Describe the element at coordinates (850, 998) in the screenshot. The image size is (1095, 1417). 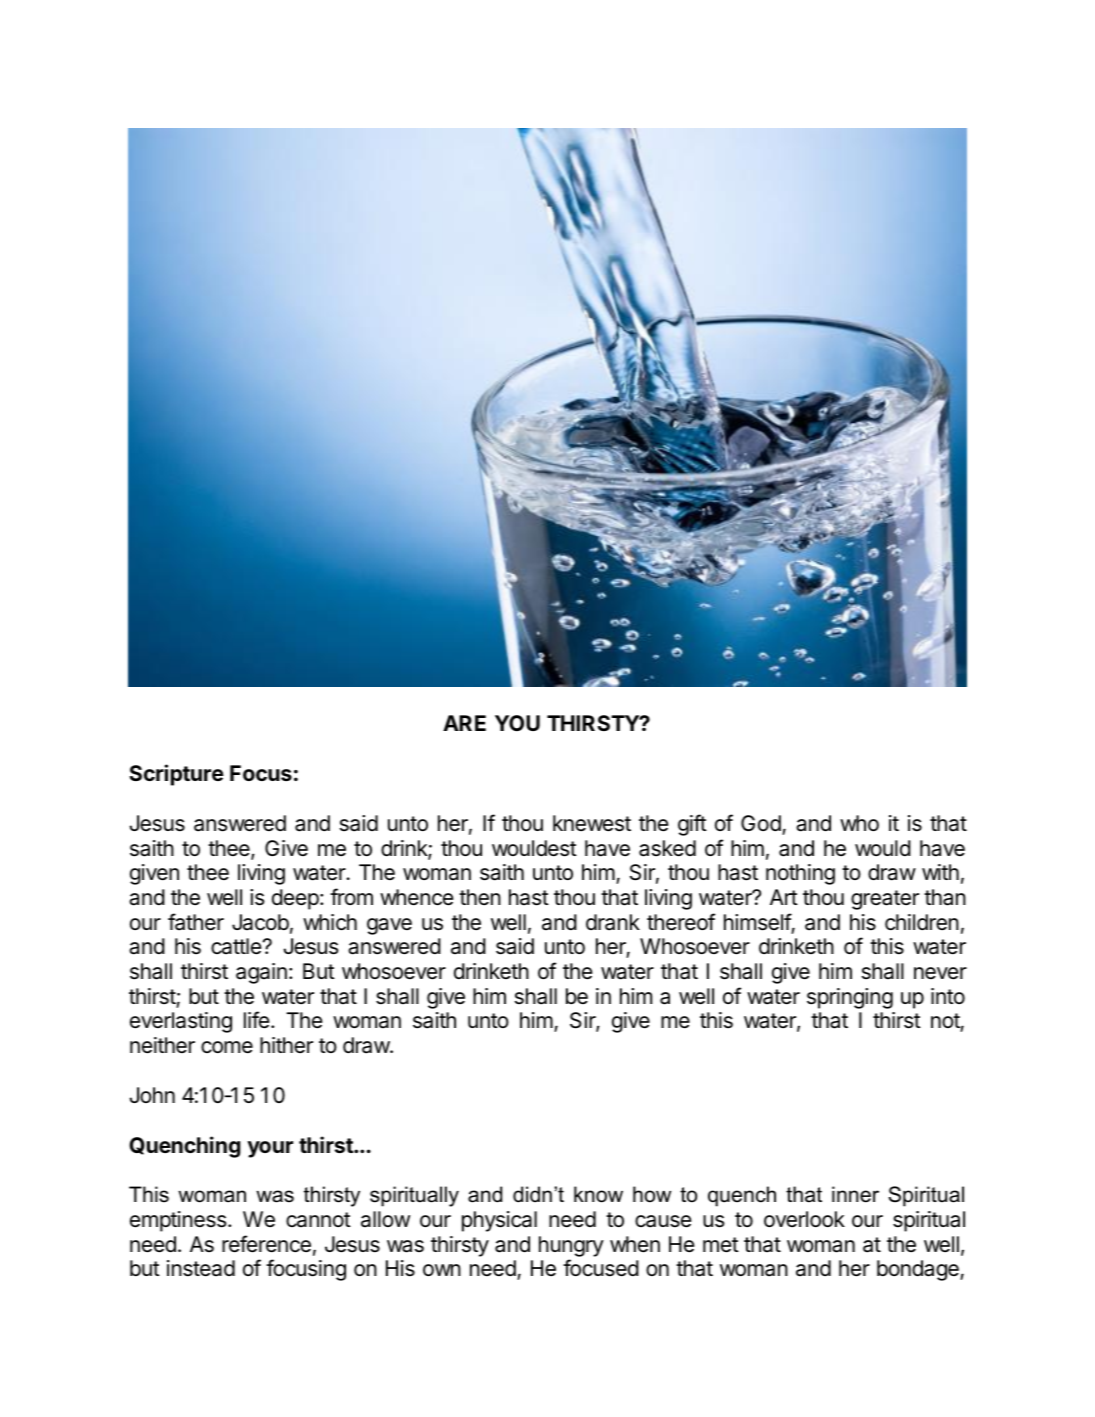
I see `springing` at that location.
